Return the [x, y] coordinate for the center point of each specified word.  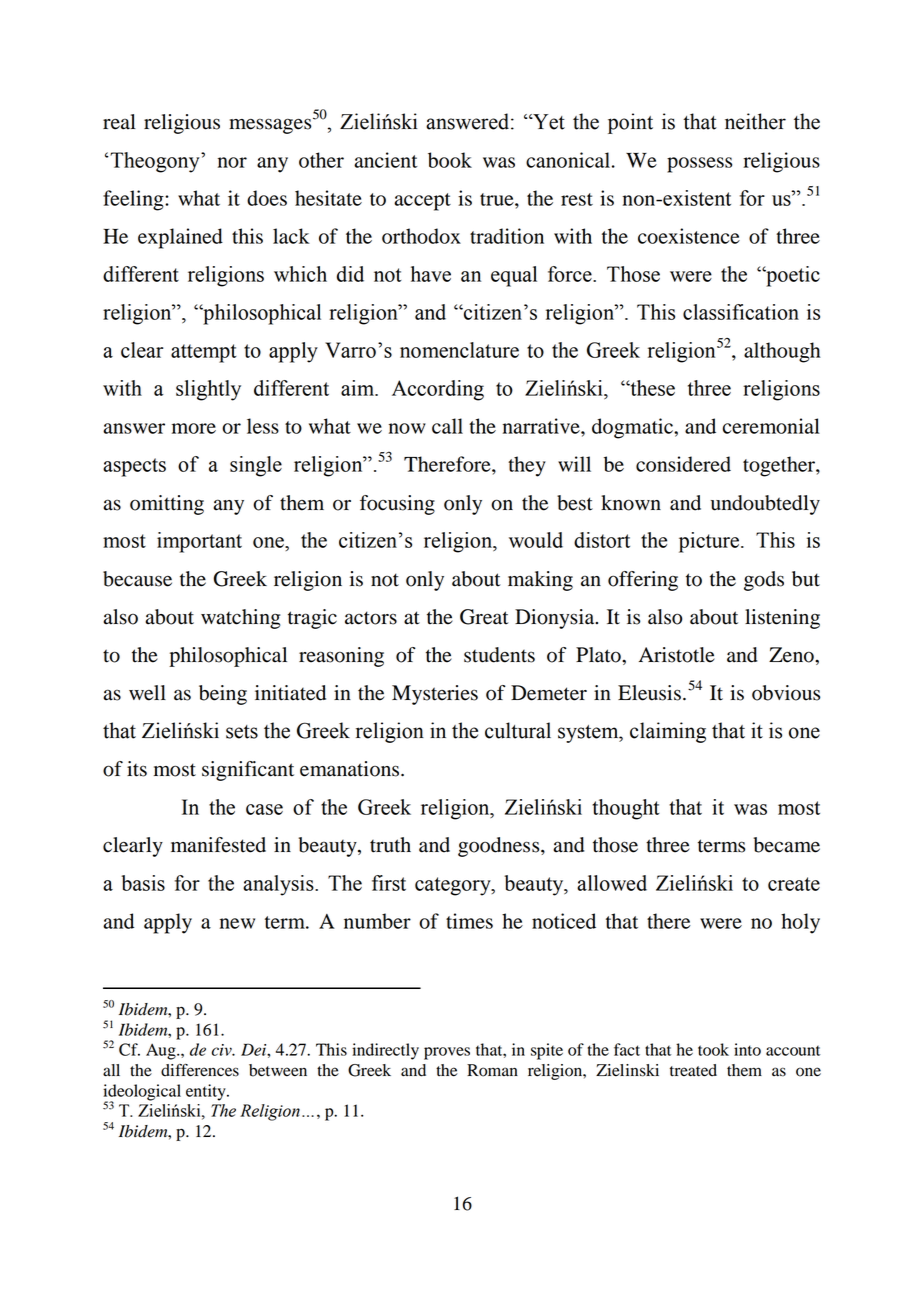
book [450, 160]
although [782, 352]
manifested [218, 845]
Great [484, 617]
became [787, 845]
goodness [500, 847]
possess [699, 165]
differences [200, 1070]
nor [232, 162]
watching [241, 619]
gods [764, 581]
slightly [208, 390]
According [438, 390]
